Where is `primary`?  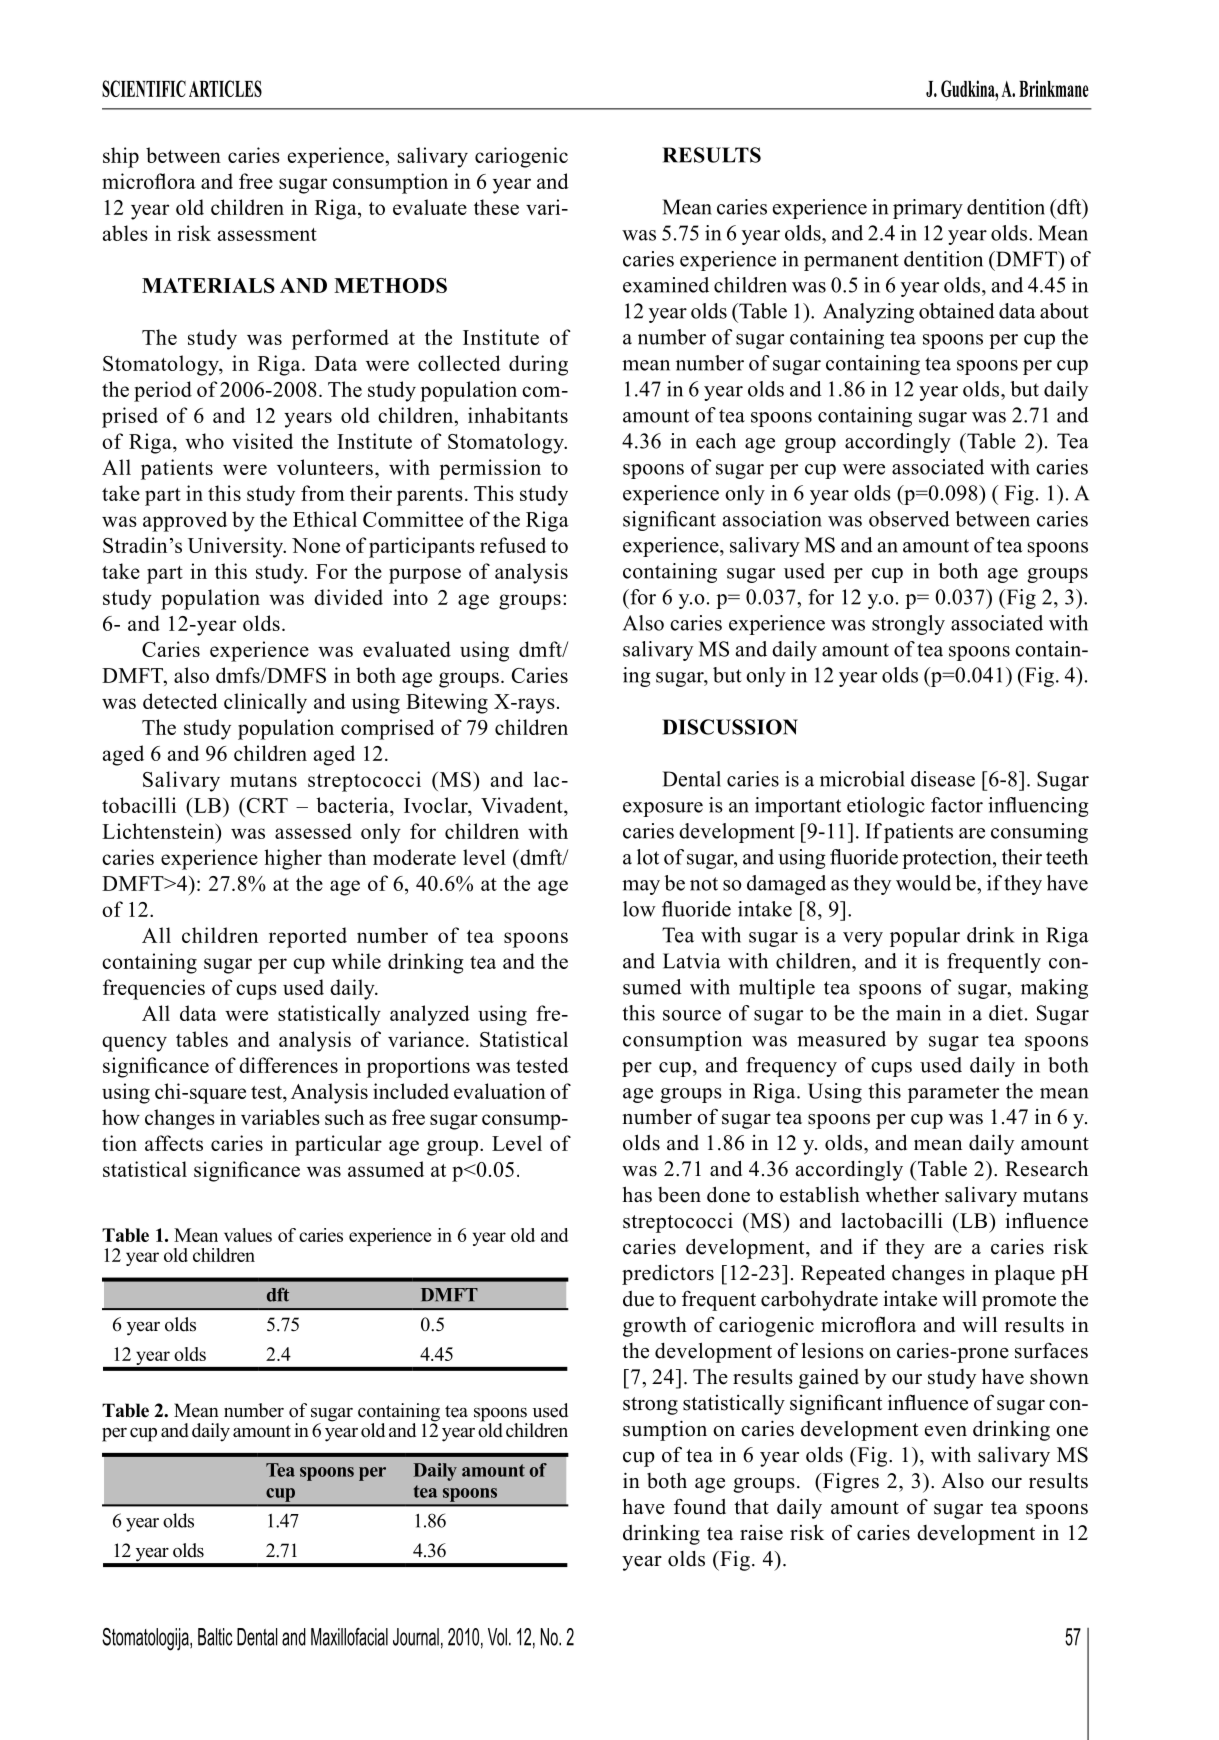
primary is located at coordinates (928, 209).
